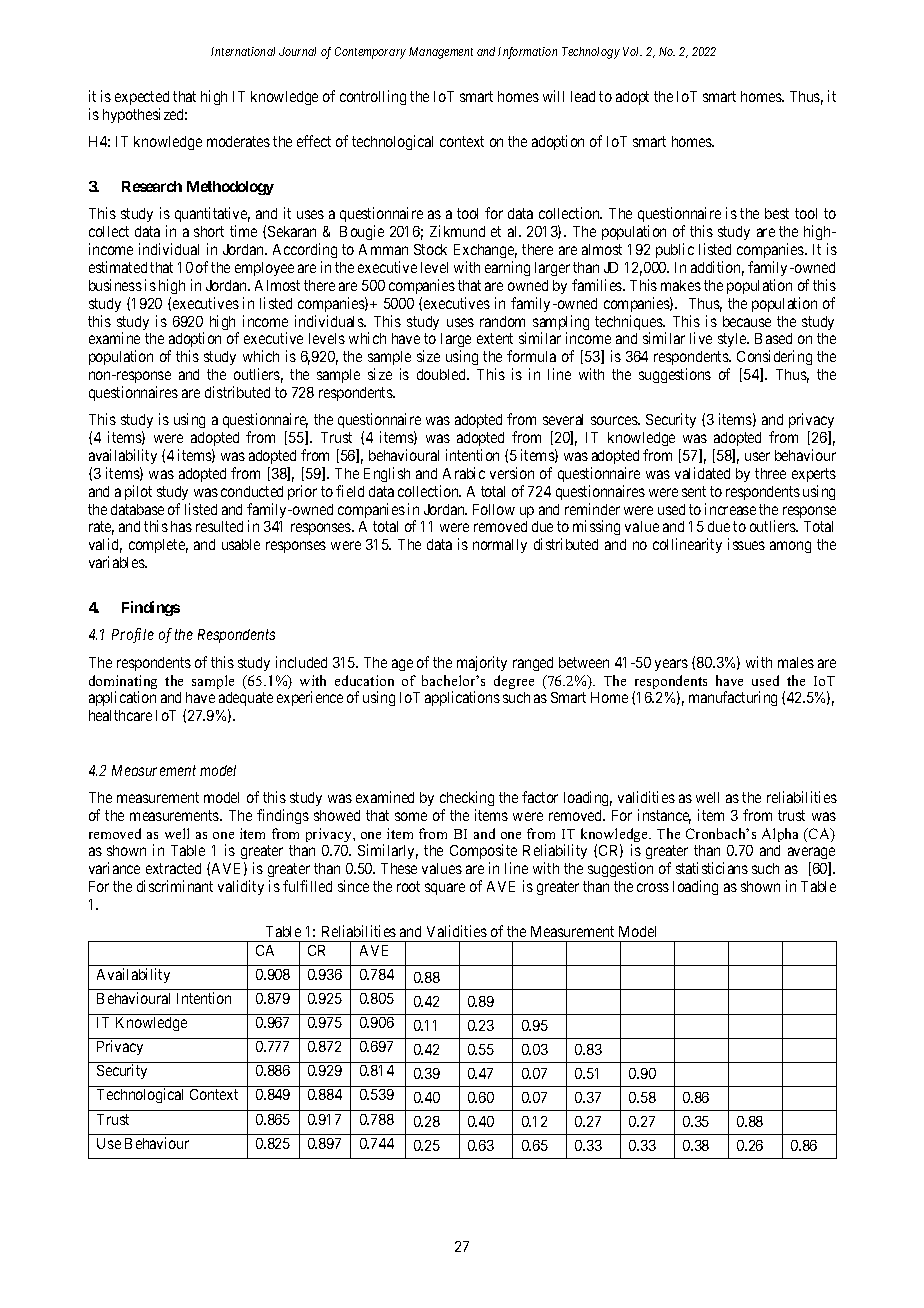 Image resolution: width=924 pixels, height=1308 pixels. I want to click on Vol, so click(632, 51).
